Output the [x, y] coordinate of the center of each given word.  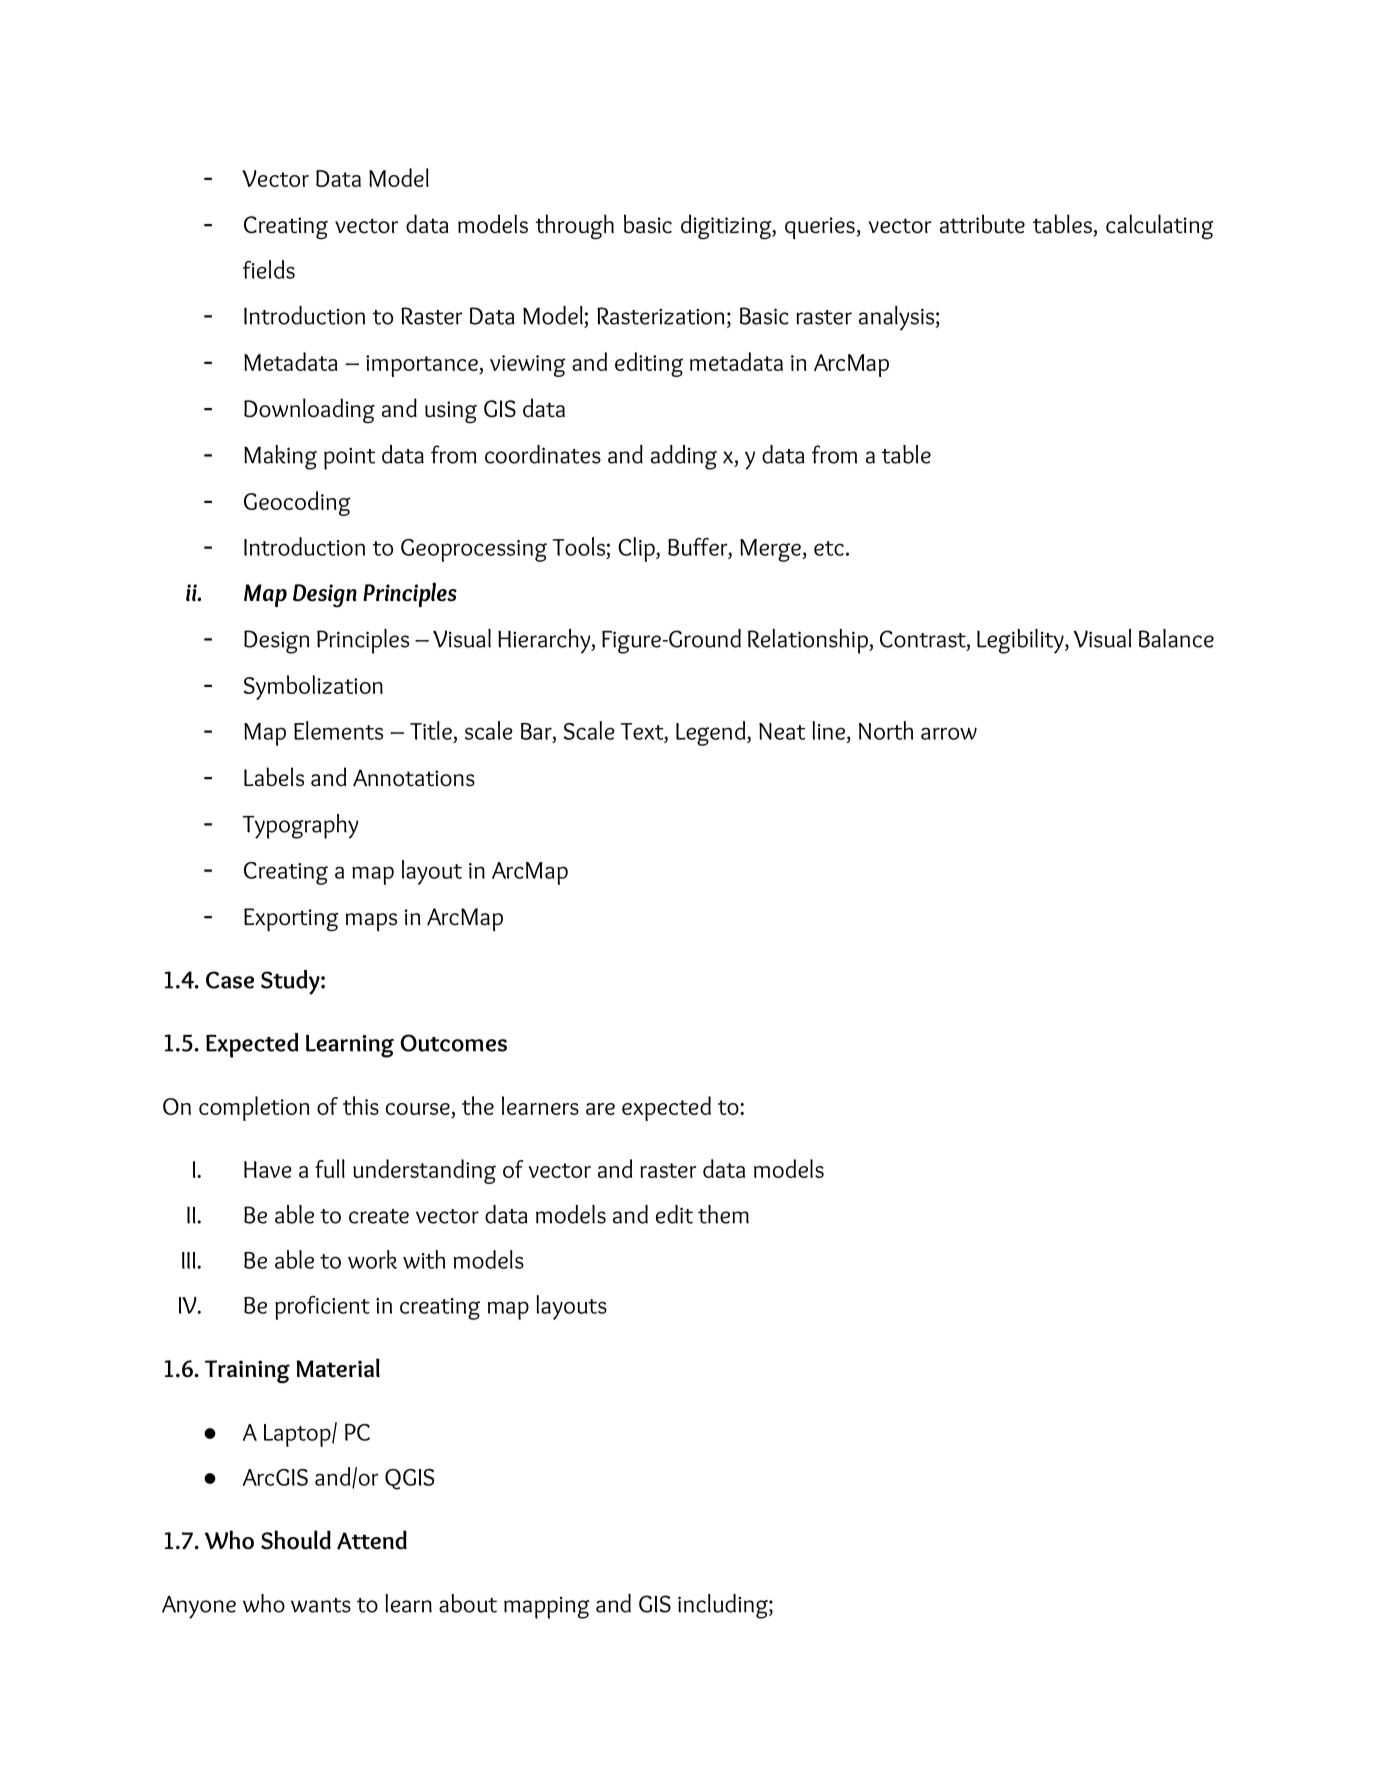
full [330, 1168]
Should [296, 1540]
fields [269, 269]
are [600, 1109]
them [723, 1214]
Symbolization [313, 687]
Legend [712, 733]
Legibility [1021, 641]
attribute [982, 224]
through [574, 227]
